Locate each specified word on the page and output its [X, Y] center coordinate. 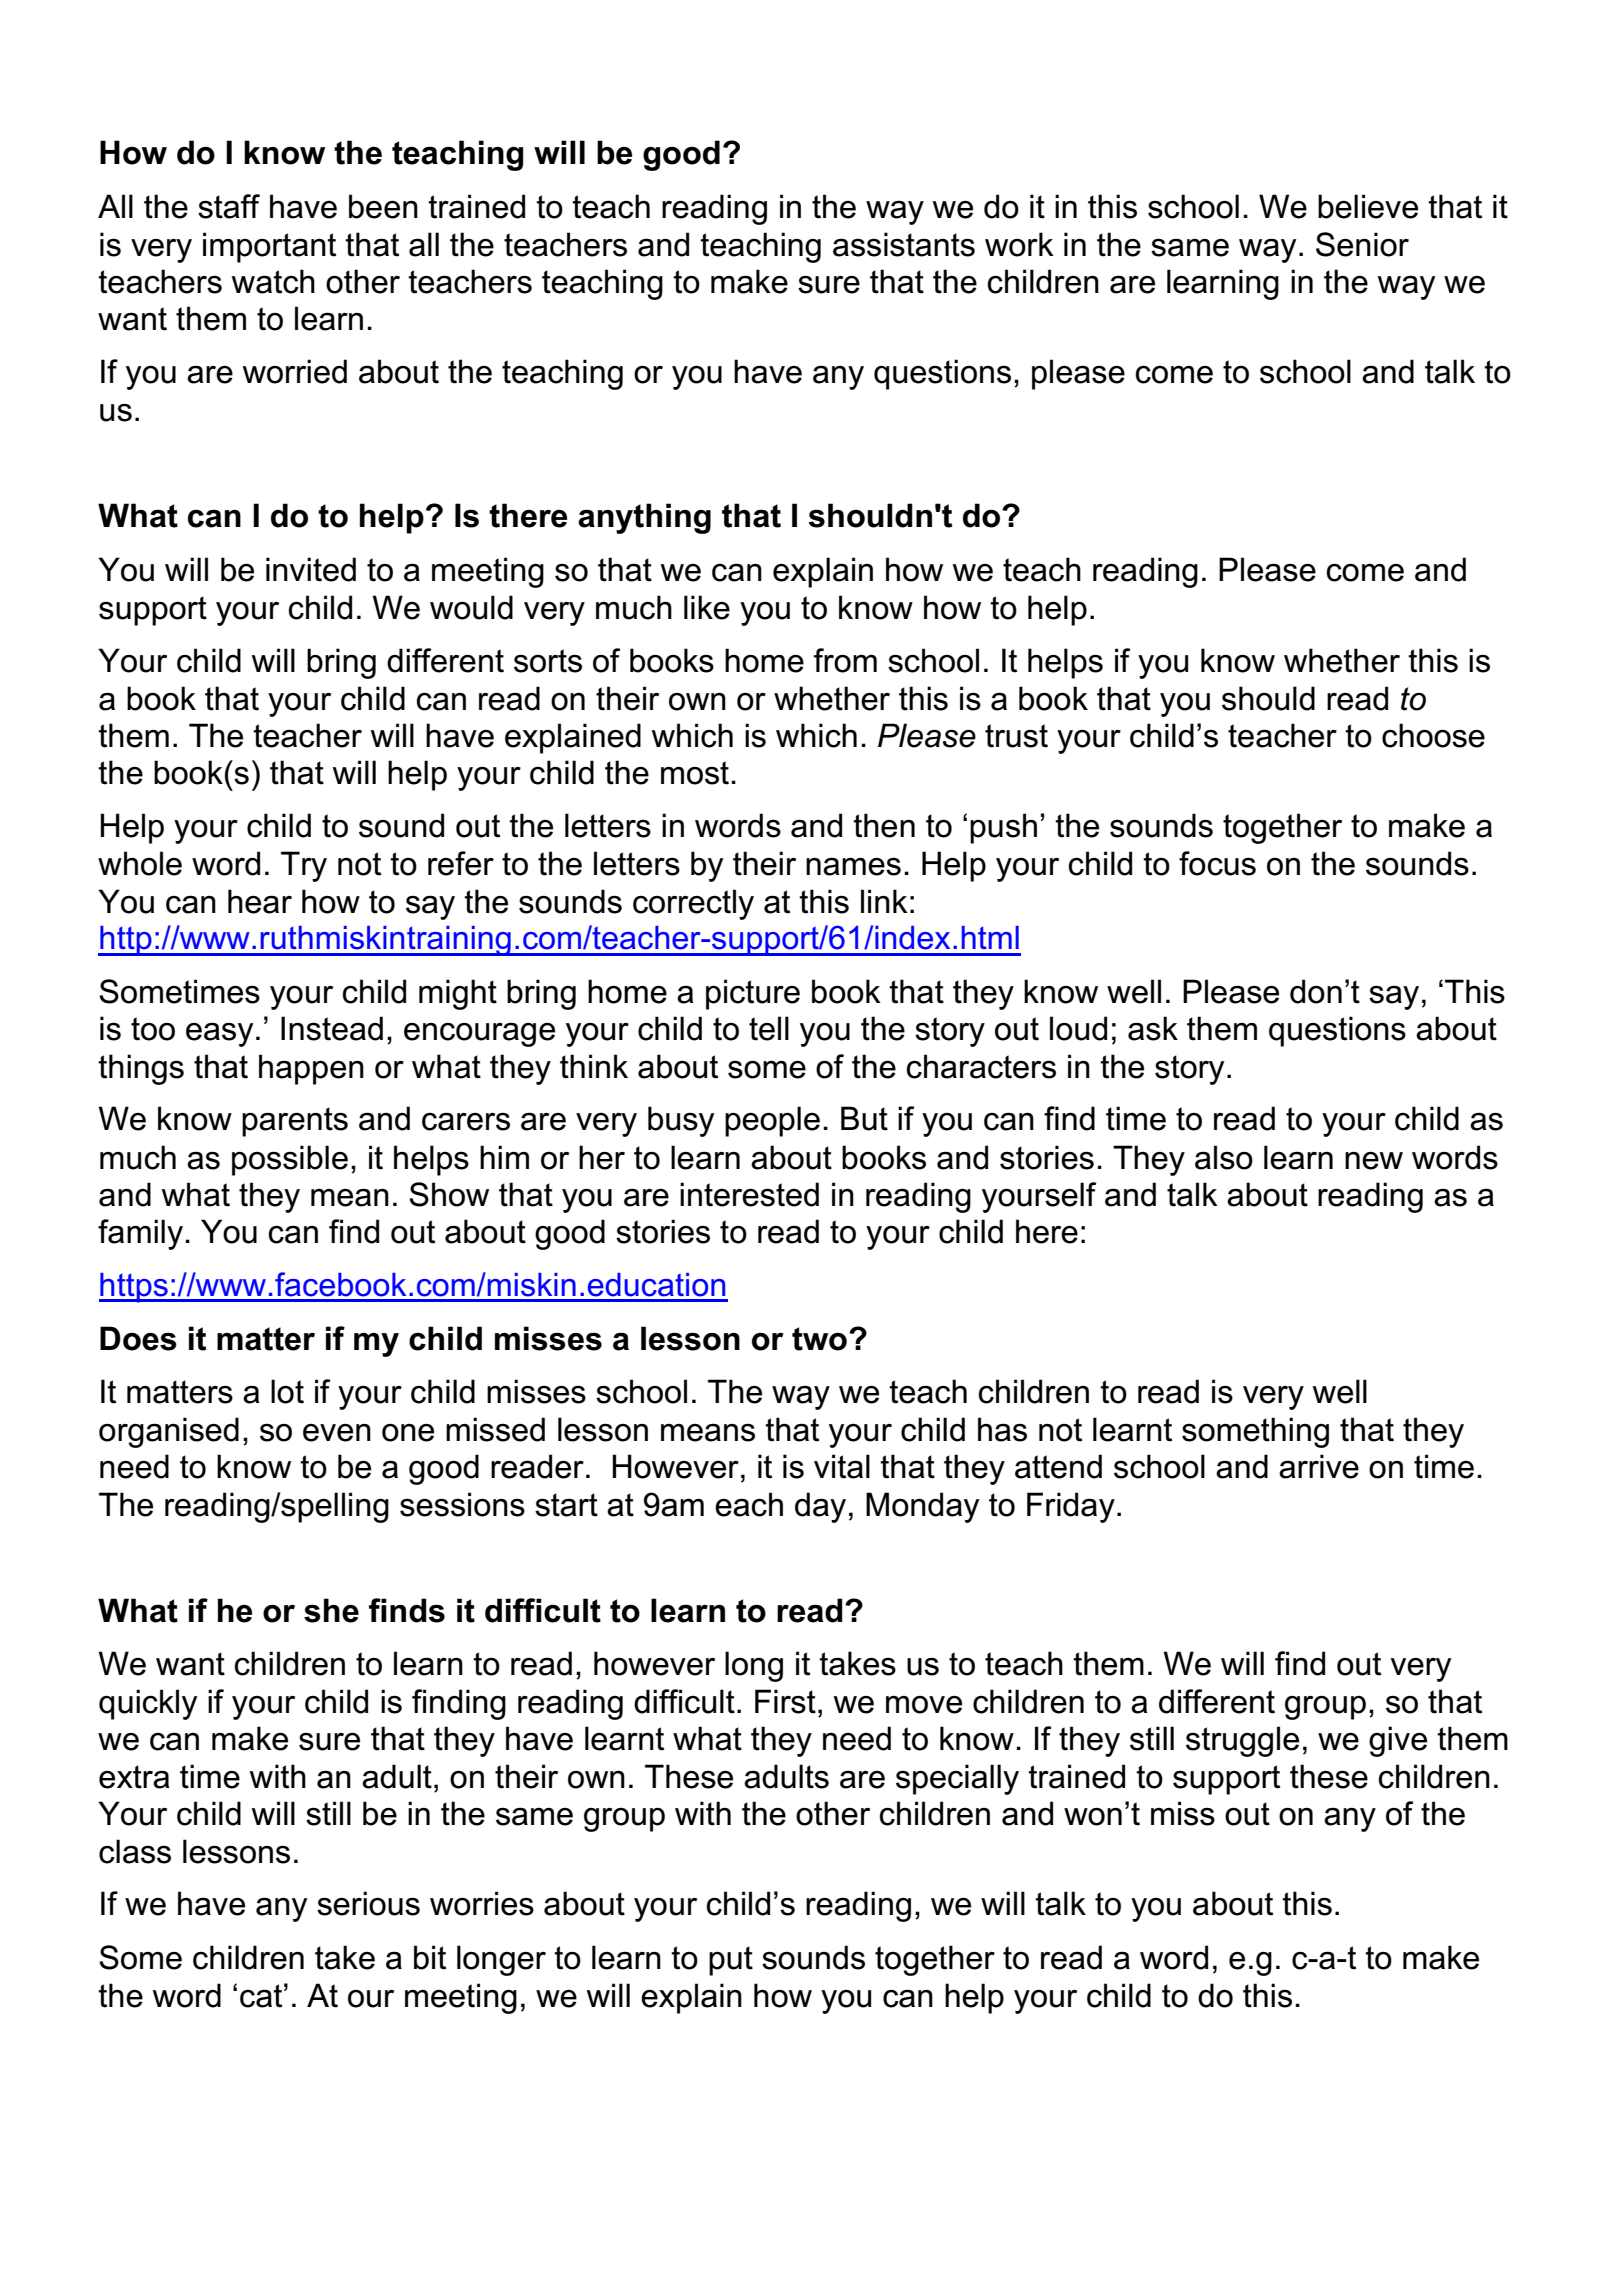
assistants [904, 244]
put [731, 1961]
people [772, 1121]
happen [311, 1069]
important [269, 247]
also [1224, 1157]
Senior [1362, 244]
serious [368, 1903]
